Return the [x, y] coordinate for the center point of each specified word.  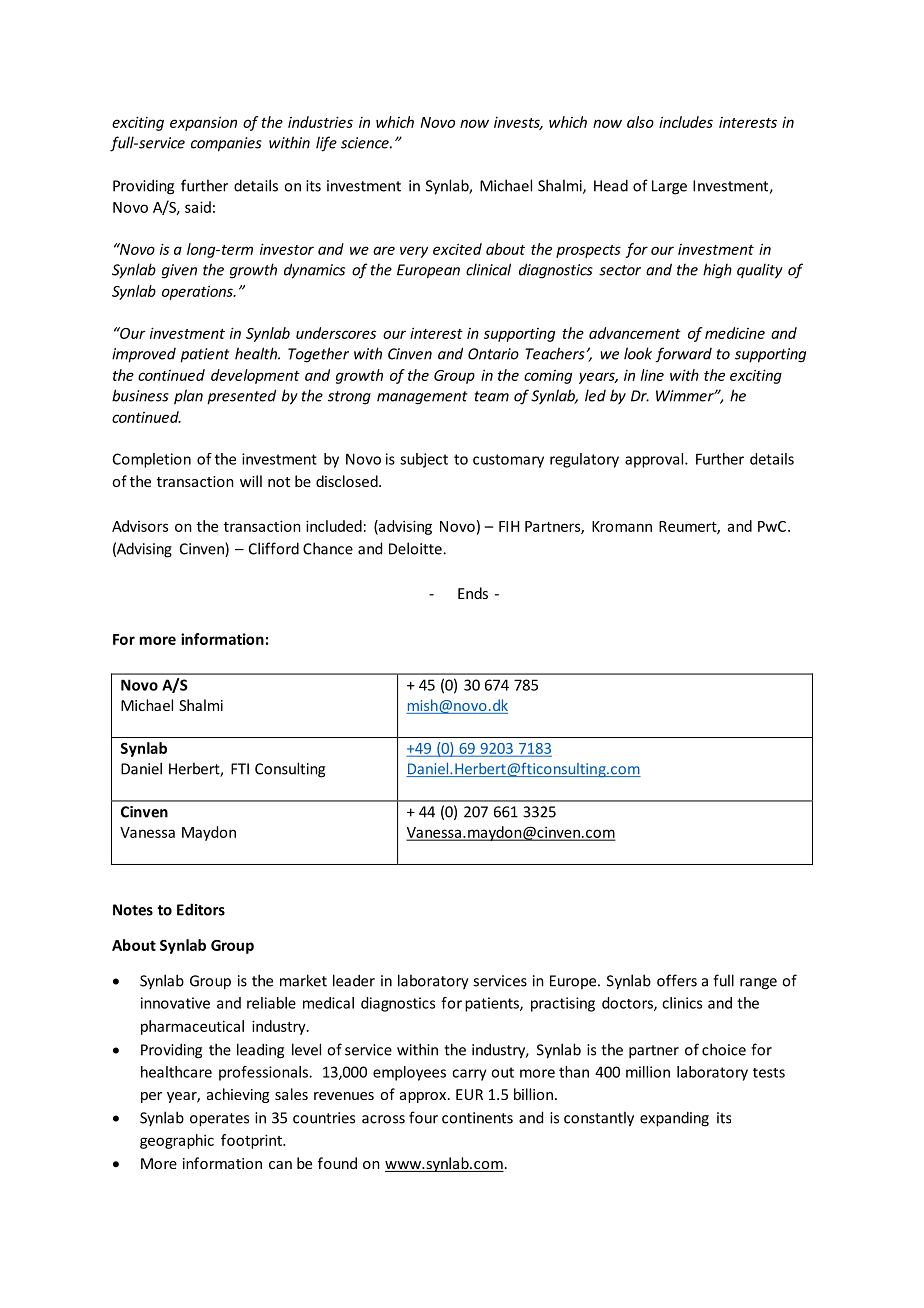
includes [686, 122]
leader [354, 980]
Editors [201, 909]
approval [655, 460]
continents [477, 1118]
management [422, 398]
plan [188, 397]
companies [226, 144]
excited [457, 249]
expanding [674, 1119]
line [652, 375]
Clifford [274, 548]
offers [677, 980]
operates [219, 1120]
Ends [473, 593]
